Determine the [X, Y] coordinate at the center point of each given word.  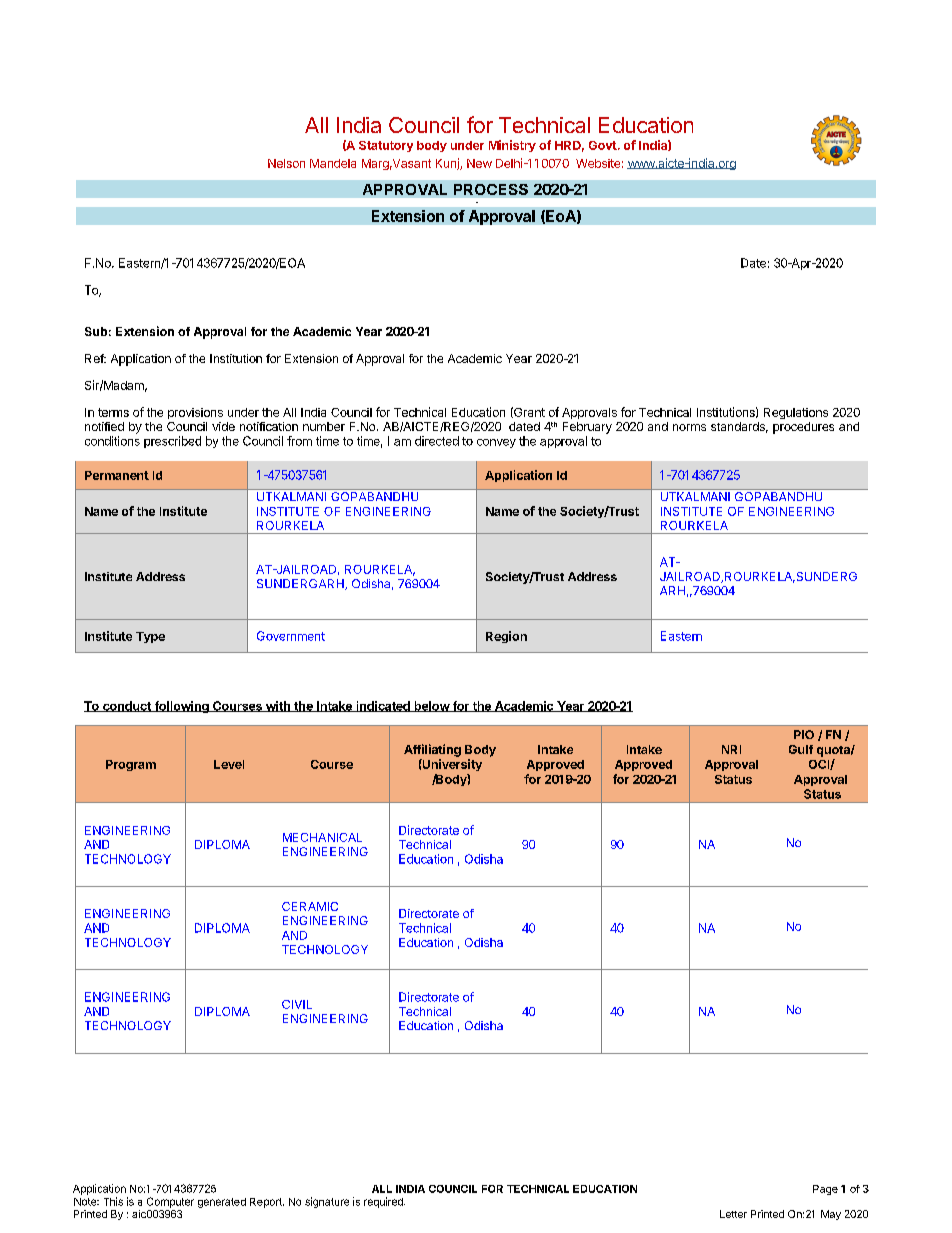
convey [496, 443]
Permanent [117, 475]
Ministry [512, 146]
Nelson [286, 163]
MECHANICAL [322, 837]
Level [229, 764]
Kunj [448, 164]
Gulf [801, 749]
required [384, 1202]
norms [689, 427]
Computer [170, 1202]
